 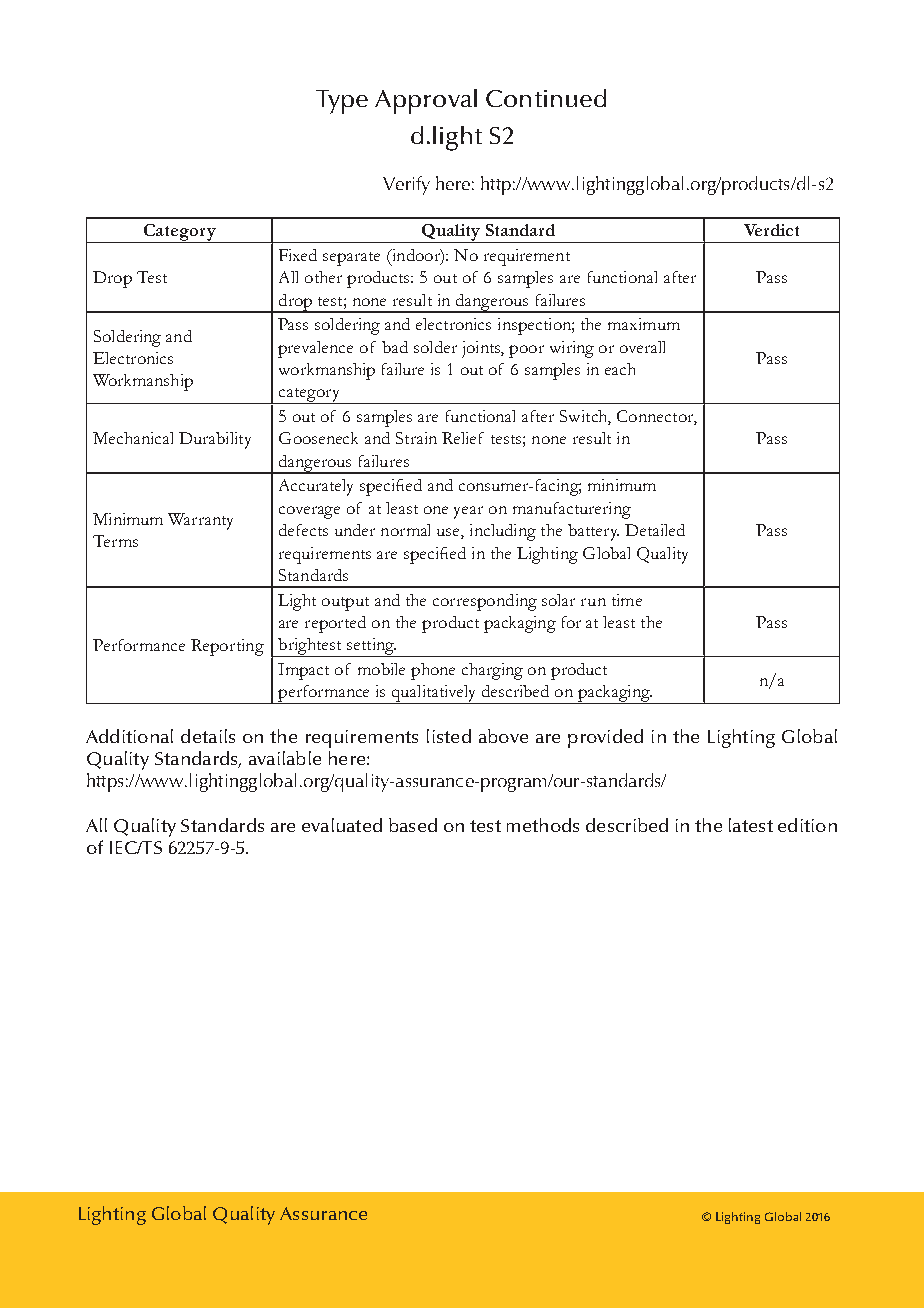 I want to click on Relief, so click(x=463, y=438).
